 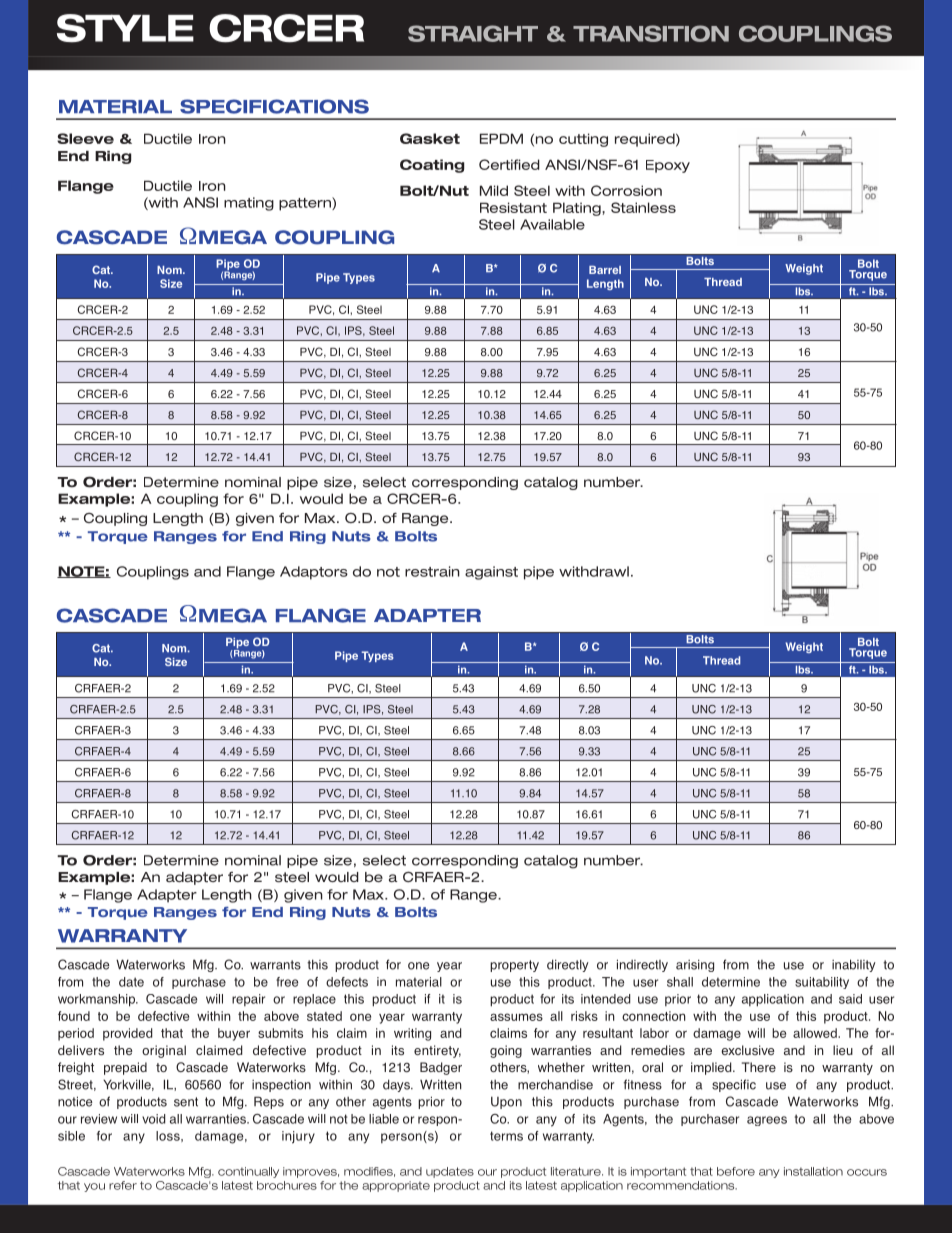 What do you see at coordinates (643, 207) in the image?
I see `Stainless` at bounding box center [643, 207].
